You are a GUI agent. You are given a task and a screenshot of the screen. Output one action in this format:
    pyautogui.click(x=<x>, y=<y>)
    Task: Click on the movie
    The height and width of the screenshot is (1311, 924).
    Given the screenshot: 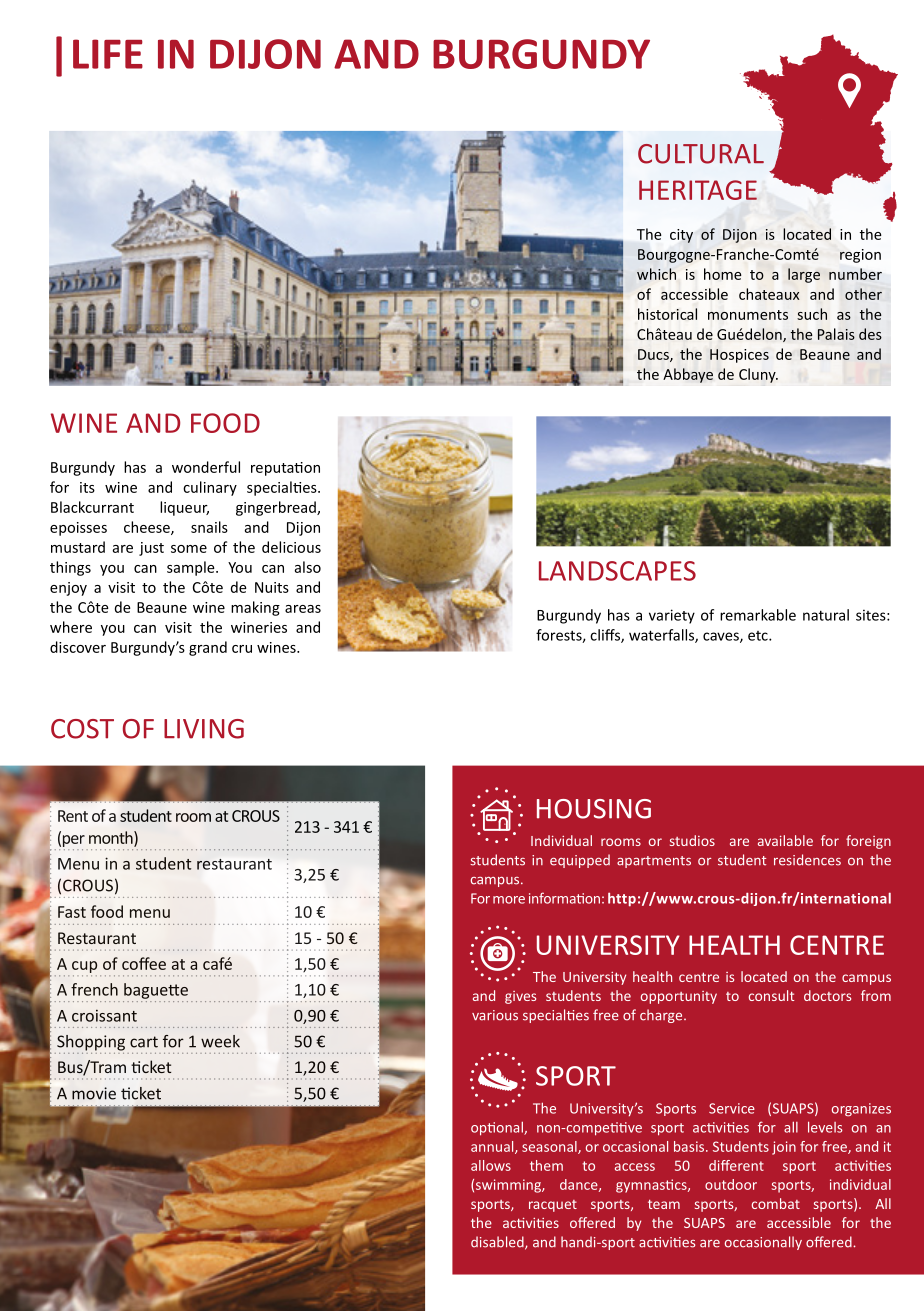 What is the action you would take?
    pyautogui.click(x=94, y=1093)
